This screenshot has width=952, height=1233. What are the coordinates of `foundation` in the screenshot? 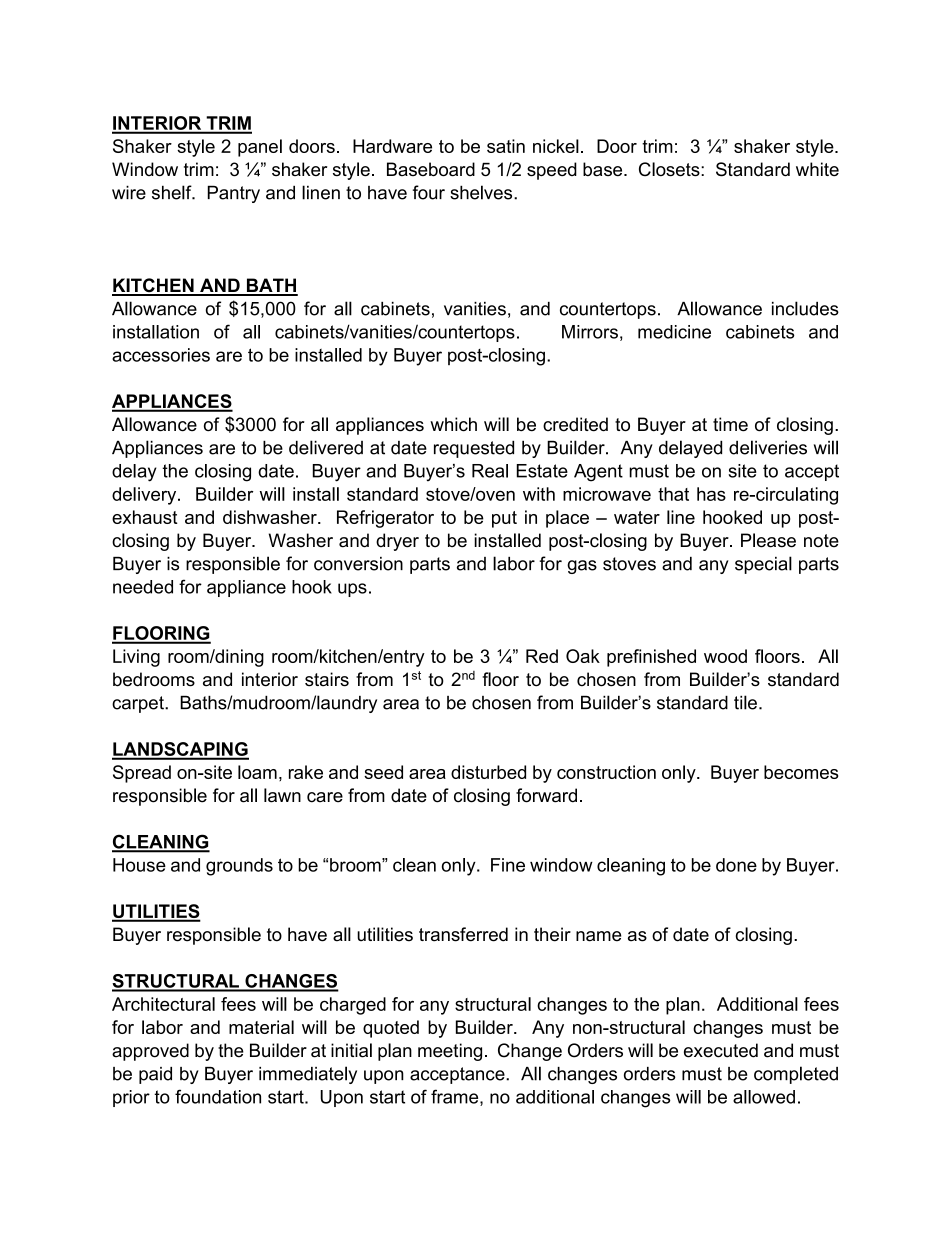 It's located at (218, 1096).
